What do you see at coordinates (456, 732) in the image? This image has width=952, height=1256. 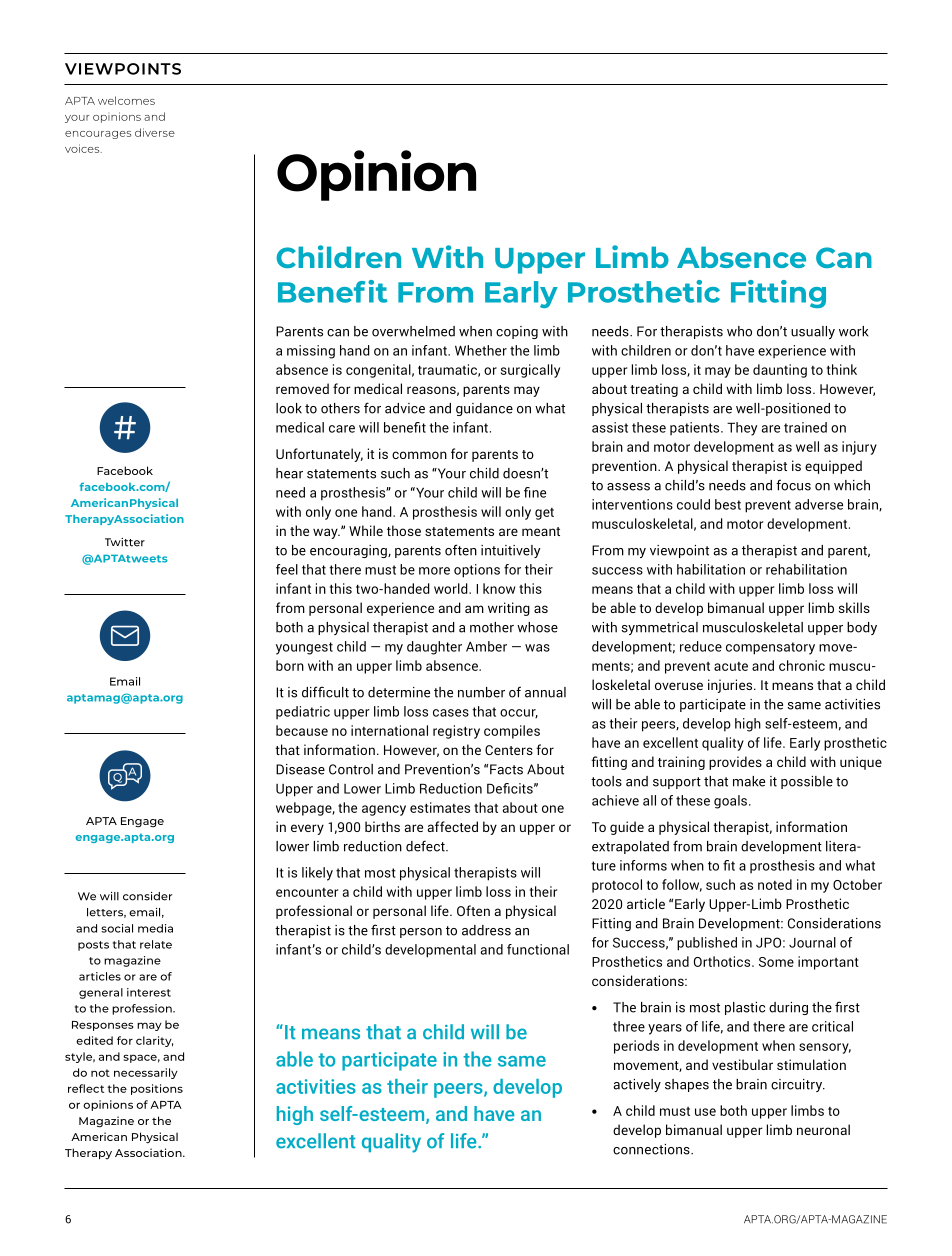 I see `registry` at bounding box center [456, 732].
